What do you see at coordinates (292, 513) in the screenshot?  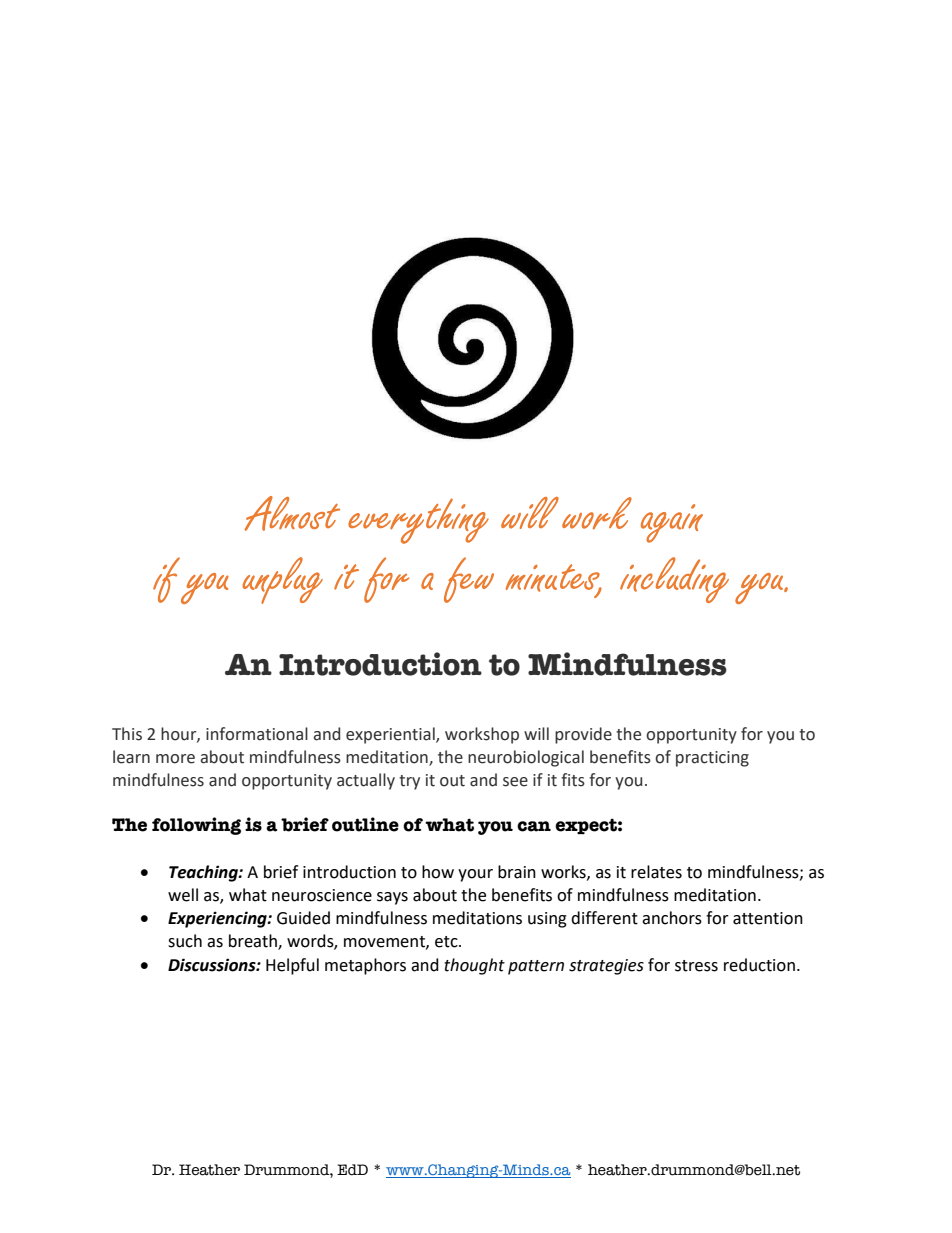 I see `Almost` at bounding box center [292, 513].
